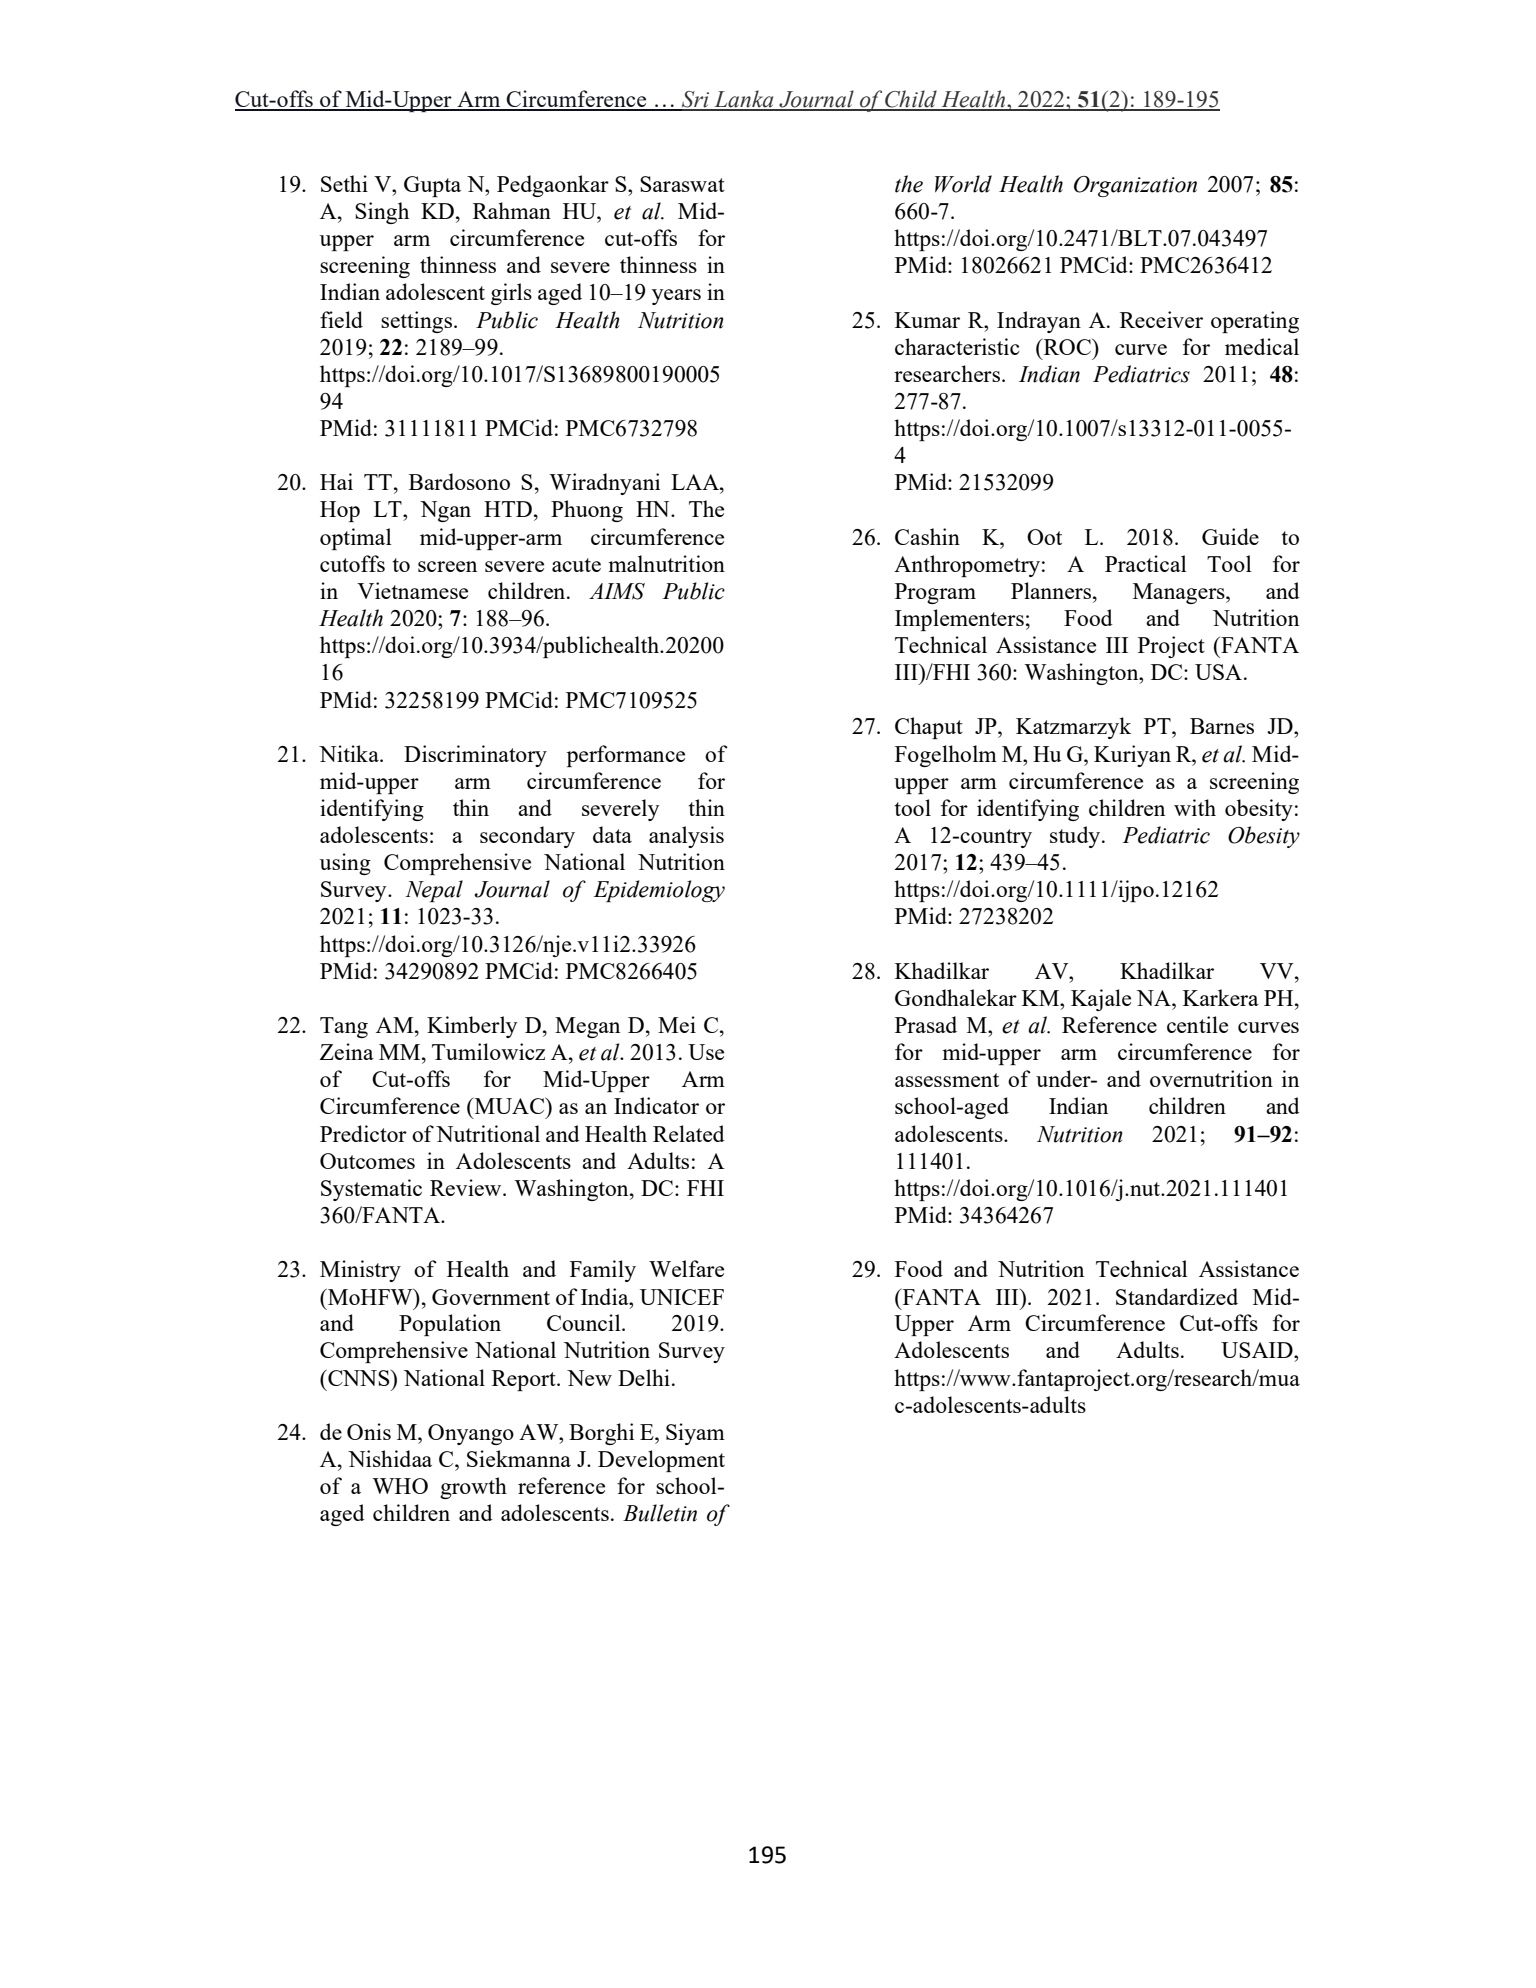  Describe the element at coordinates (935, 593) in the screenshot. I see `Program` at that location.
